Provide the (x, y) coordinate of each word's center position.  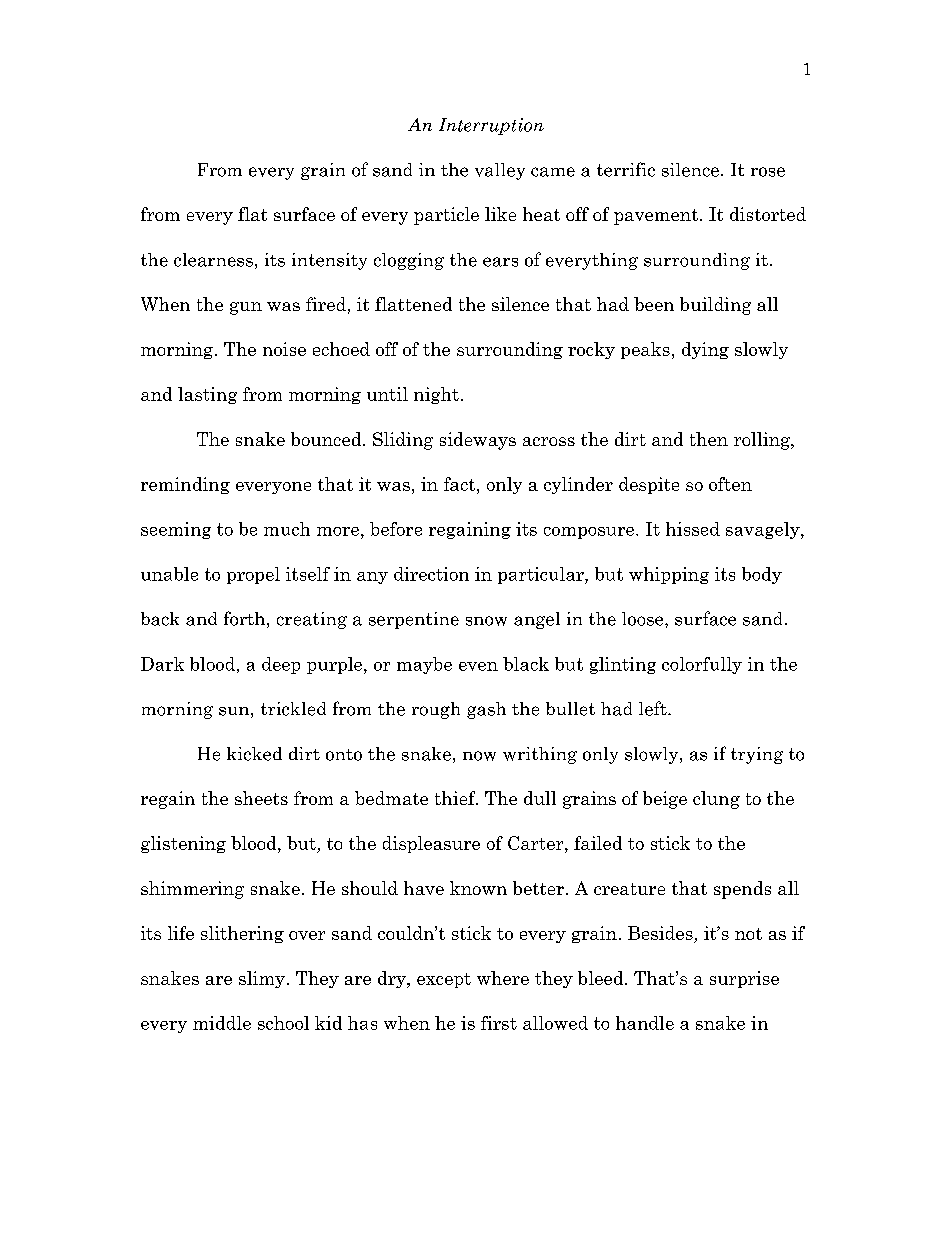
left (654, 708)
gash (486, 710)
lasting (207, 395)
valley (500, 171)
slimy (262, 979)
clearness (213, 260)
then (709, 439)
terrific (626, 169)
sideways (478, 441)
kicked (254, 754)
